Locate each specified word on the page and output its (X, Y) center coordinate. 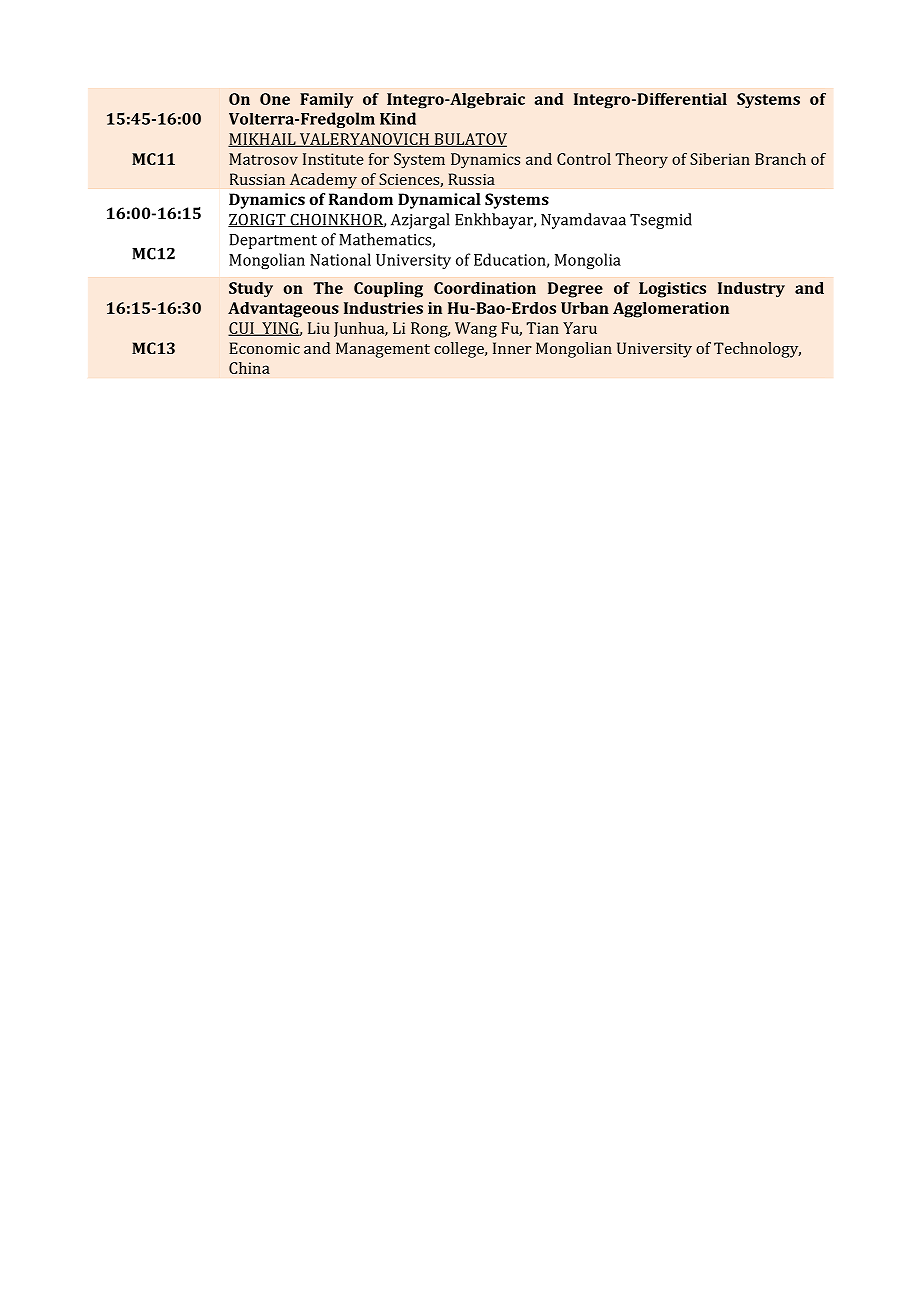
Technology (757, 350)
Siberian (720, 159)
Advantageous (283, 310)
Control (584, 159)
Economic (264, 348)
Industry (751, 290)
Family (326, 100)
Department (273, 241)
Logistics (672, 290)
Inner (512, 348)
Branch (780, 159)
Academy (323, 181)
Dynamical (439, 201)
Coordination (485, 288)
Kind (398, 118)
